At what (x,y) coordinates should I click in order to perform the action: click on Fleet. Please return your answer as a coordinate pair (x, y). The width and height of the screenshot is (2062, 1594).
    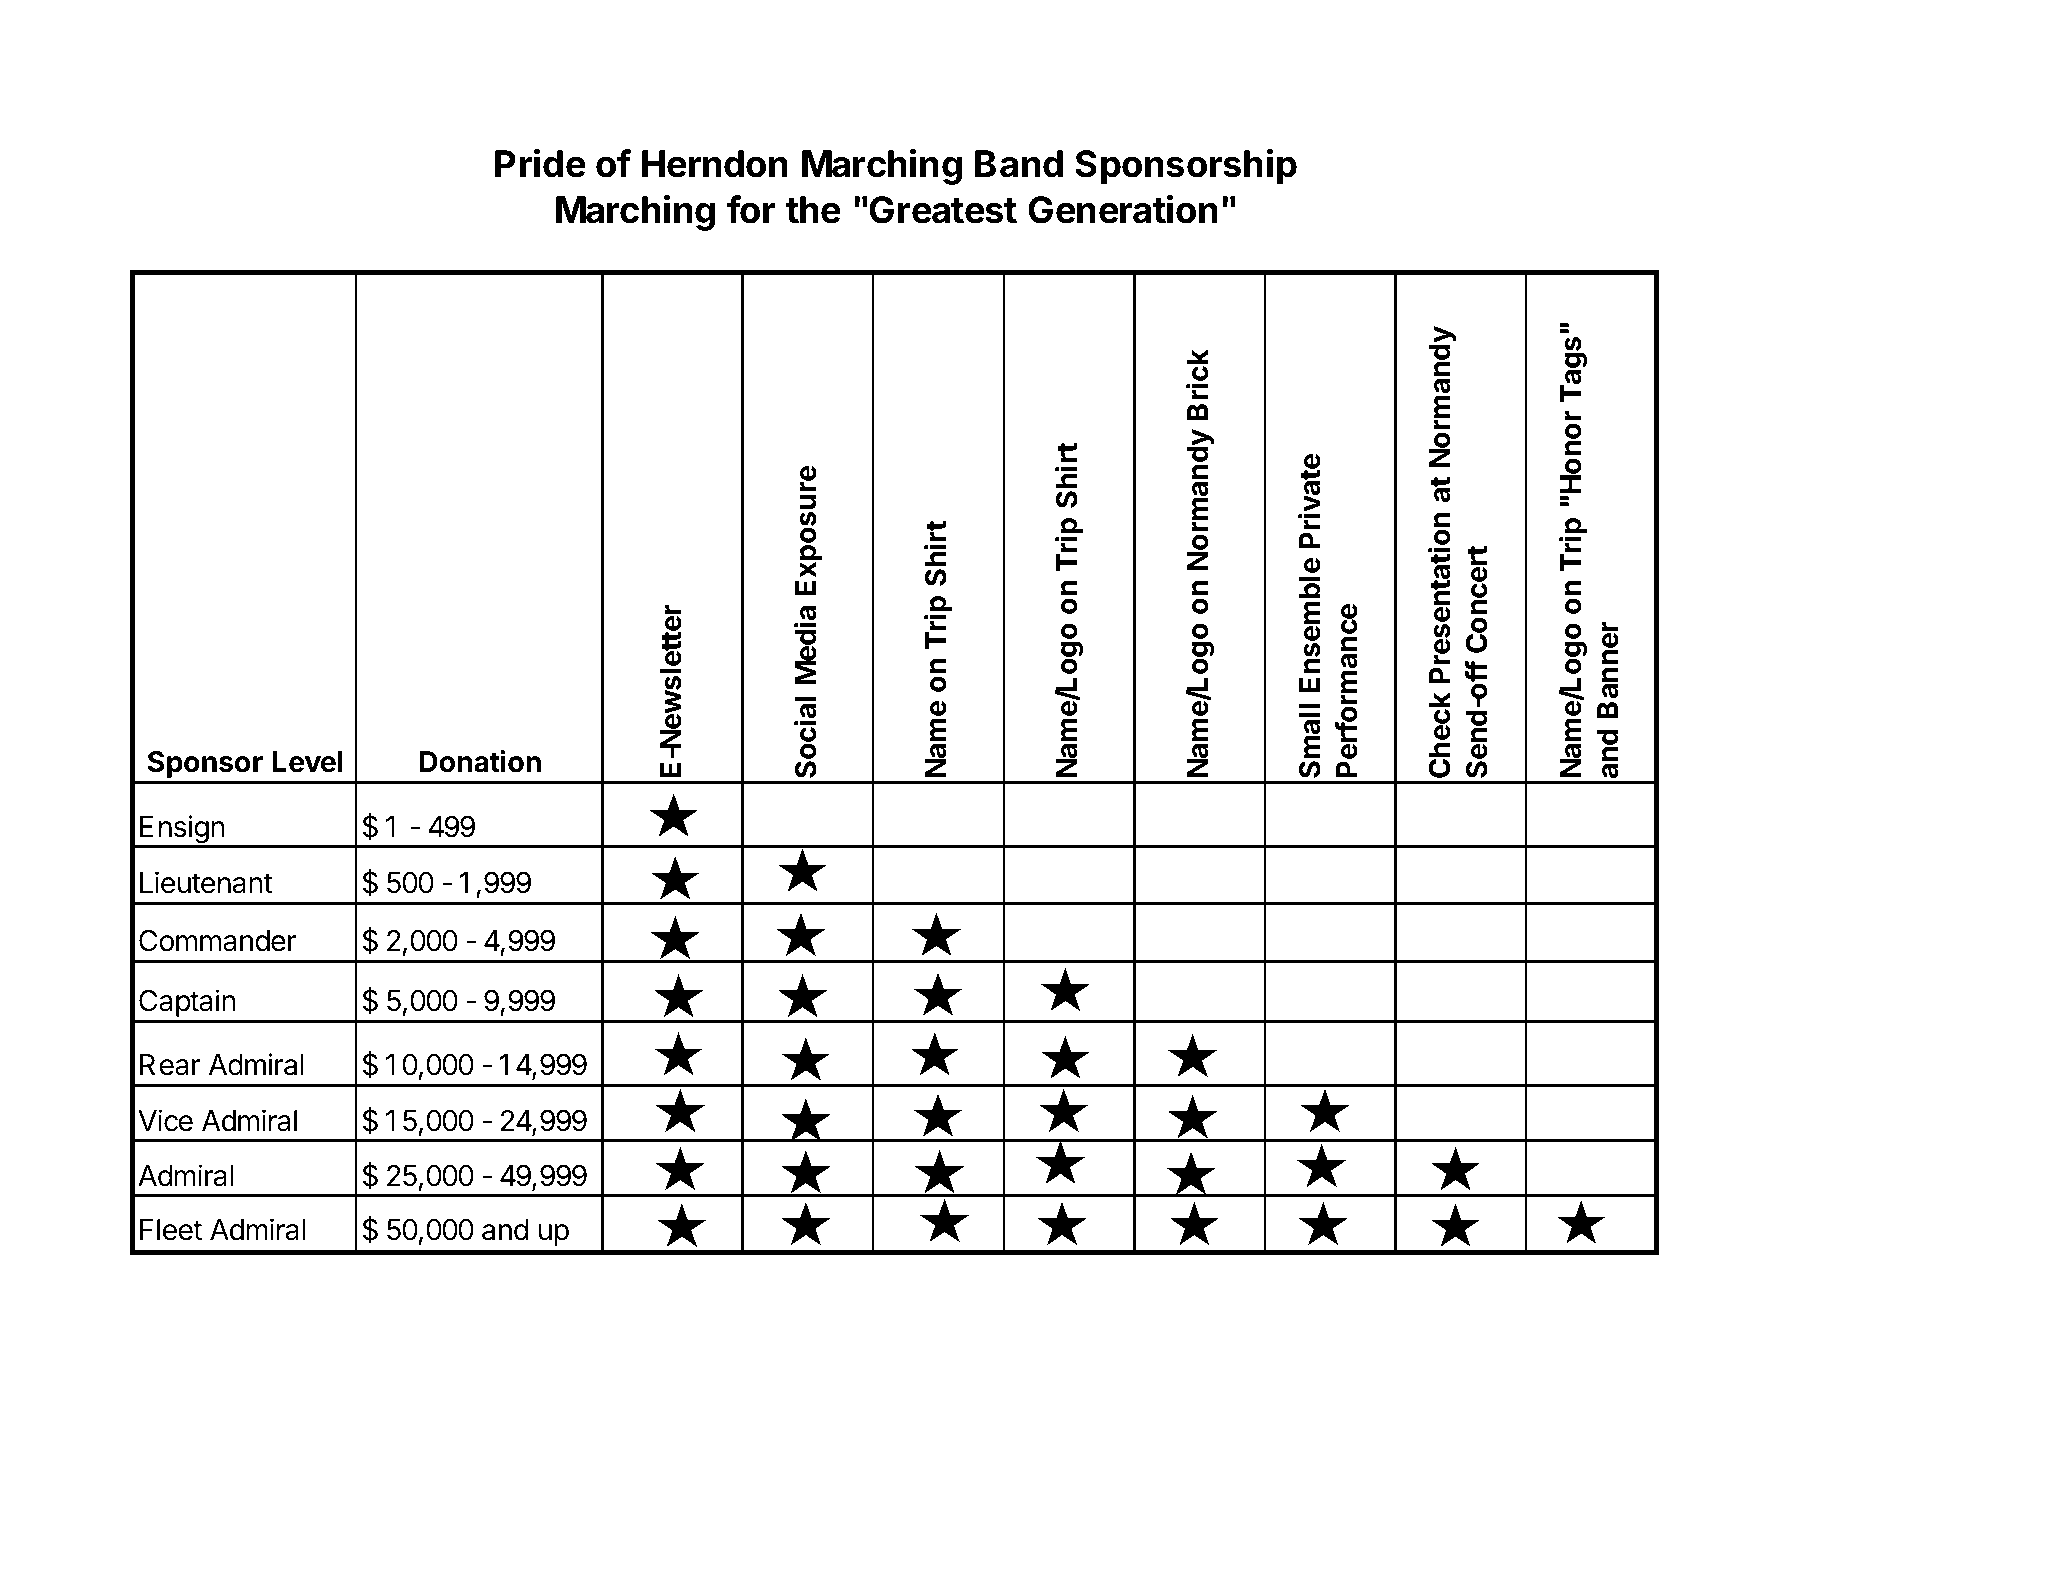
    Looking at the image, I should click on (171, 1230).
